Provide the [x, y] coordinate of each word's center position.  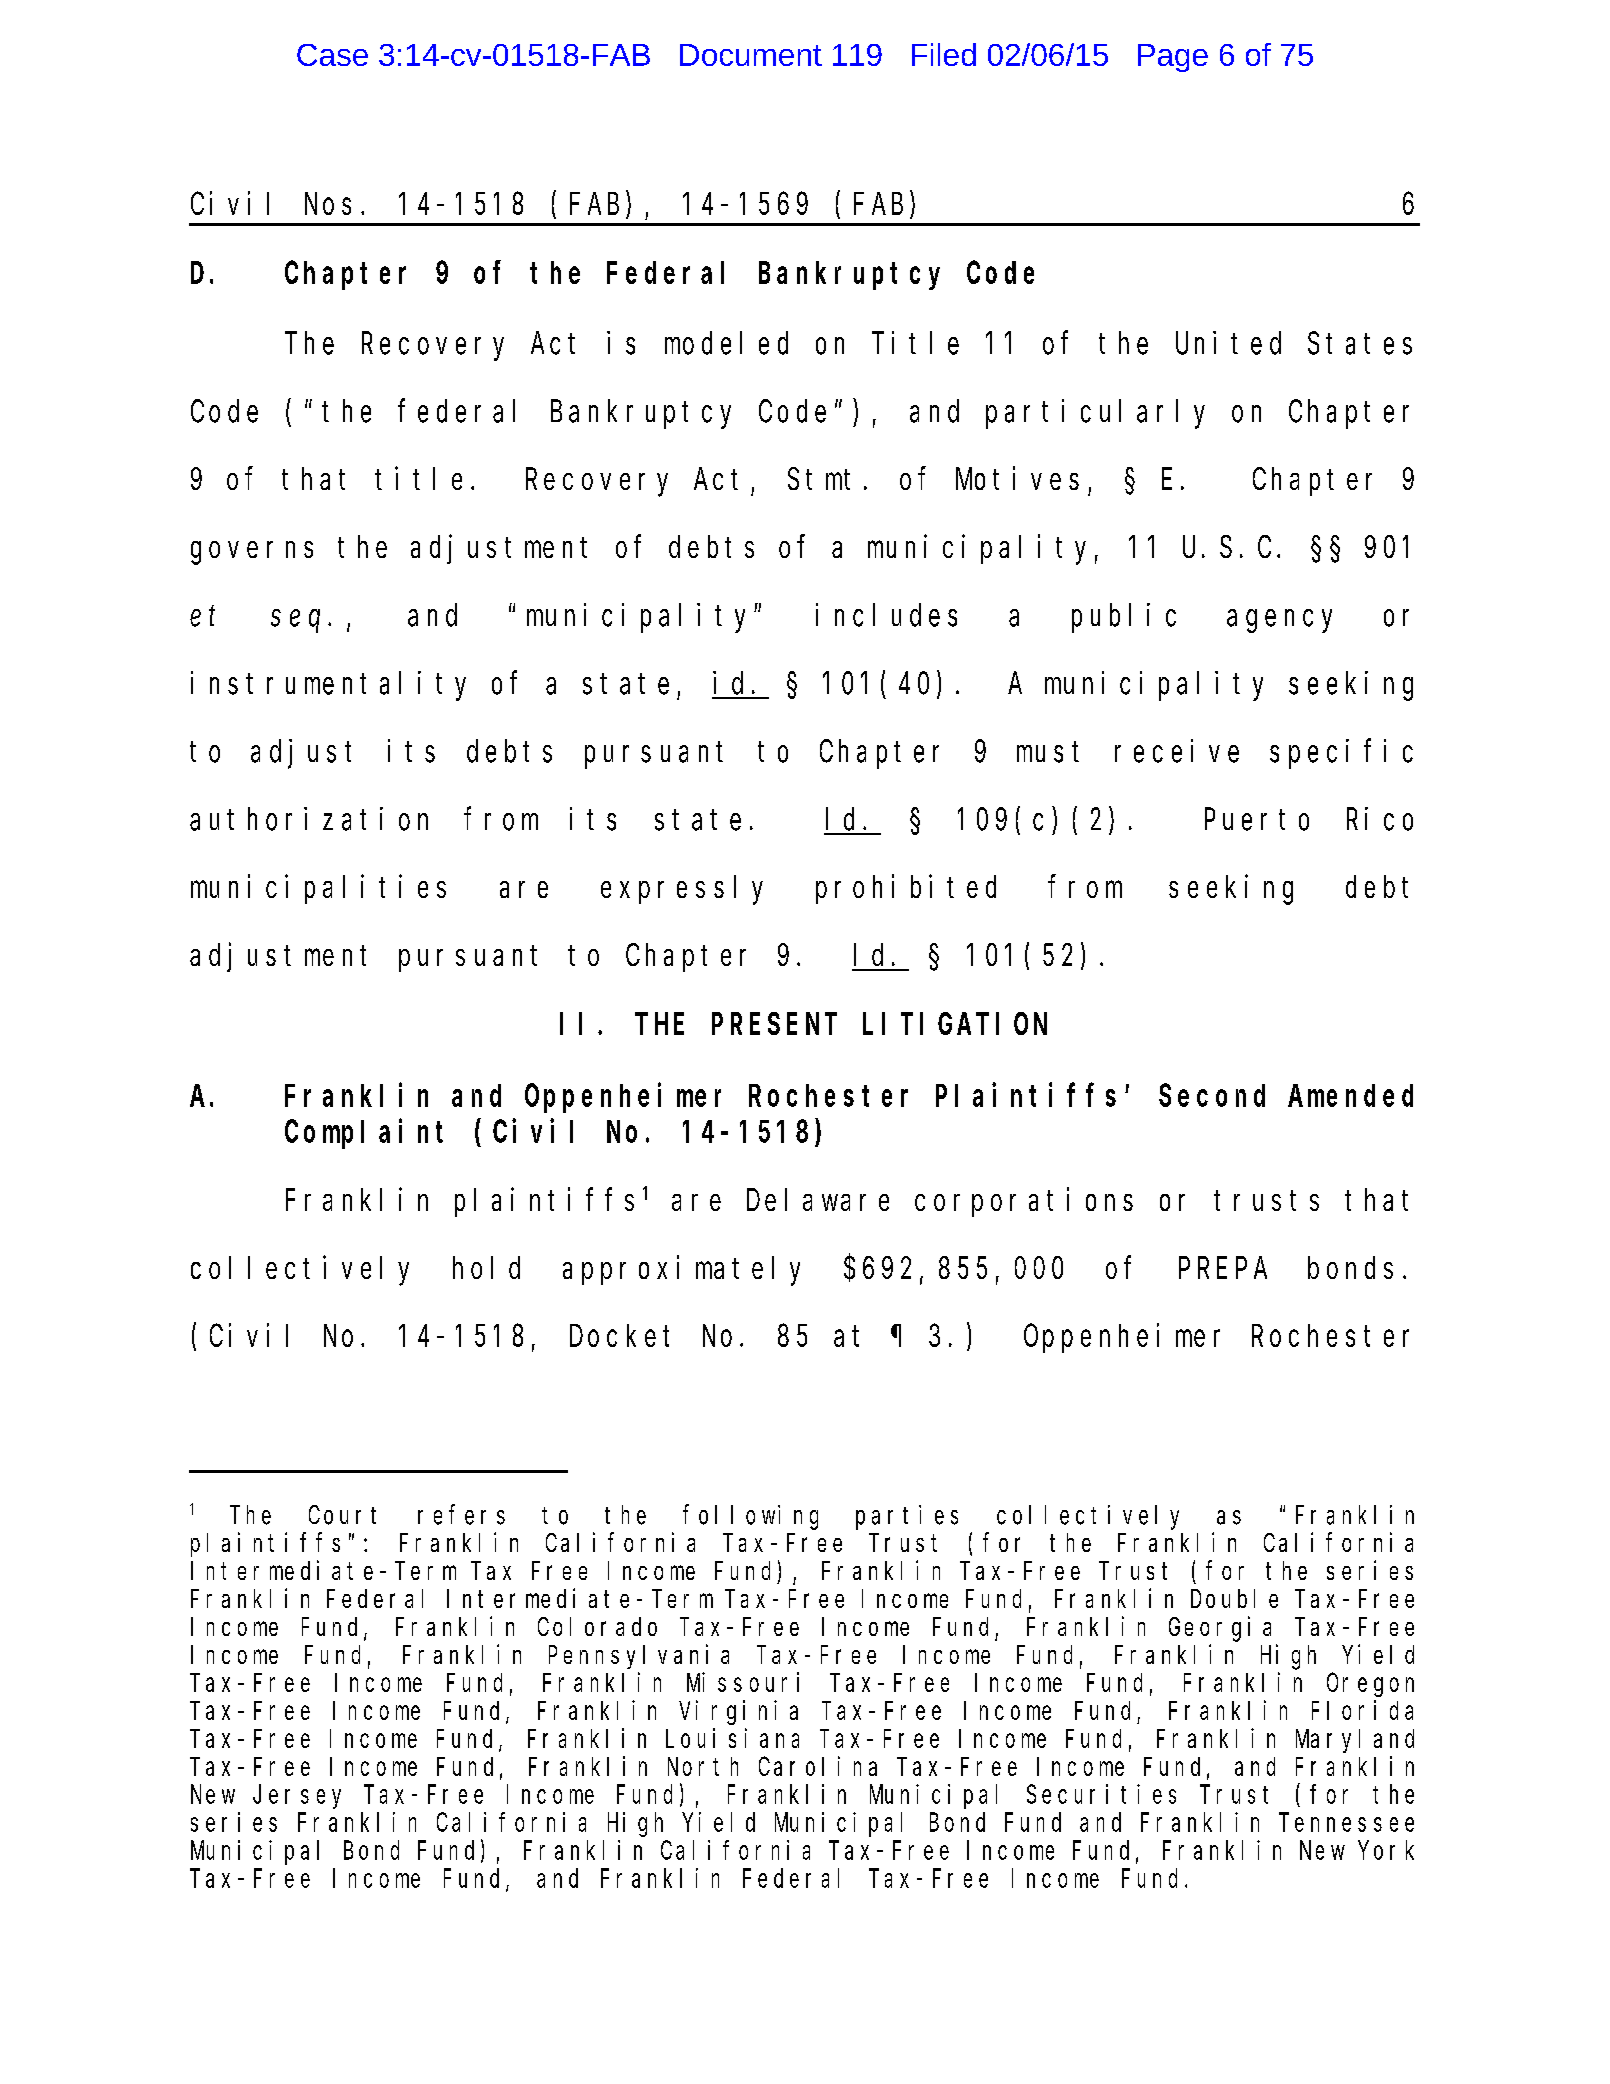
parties [907, 1517]
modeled [726, 343]
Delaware [818, 1200]
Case [332, 55]
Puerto [1257, 820]
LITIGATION [955, 1024]
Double [1234, 1598]
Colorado [597, 1626]
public [1124, 618]
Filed [944, 54]
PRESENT [774, 1024]
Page [1173, 58]
